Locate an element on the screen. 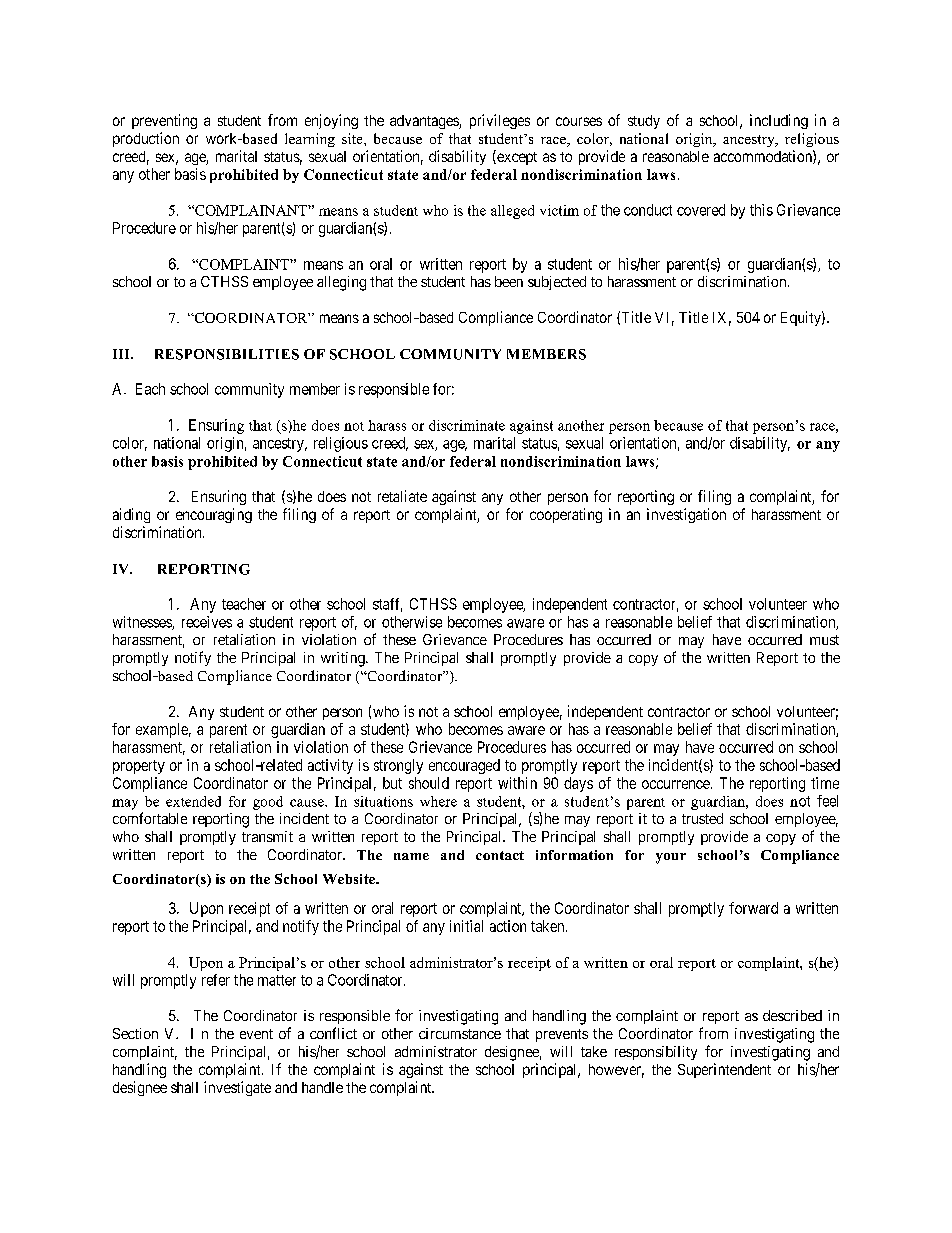  must is located at coordinates (824, 640).
